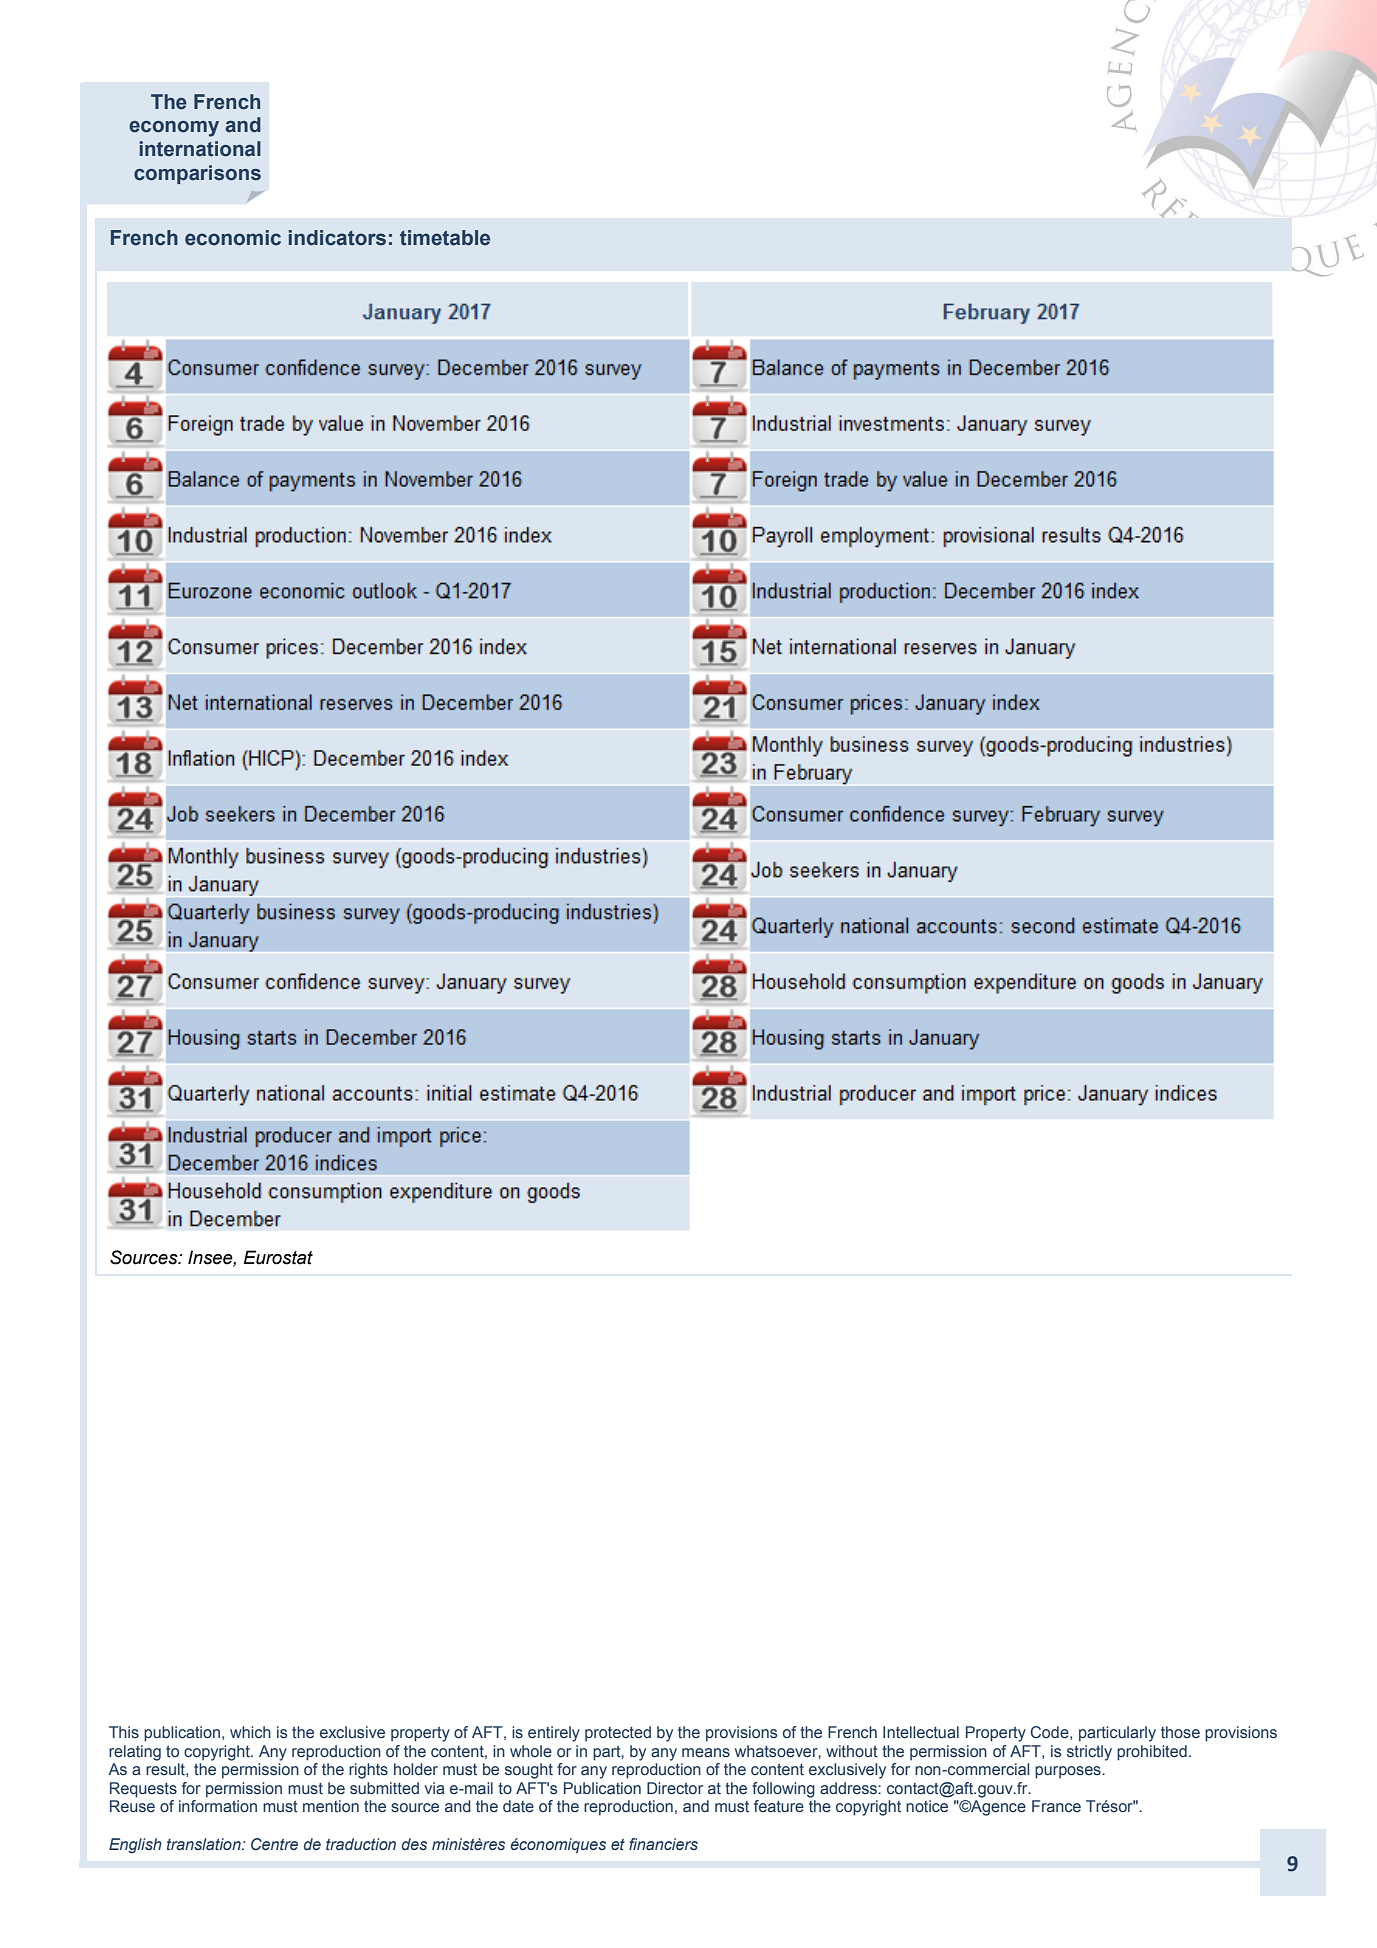 Image resolution: width=1377 pixels, height=1948 pixels. What do you see at coordinates (197, 174) in the document?
I see `comparisons` at bounding box center [197, 174].
